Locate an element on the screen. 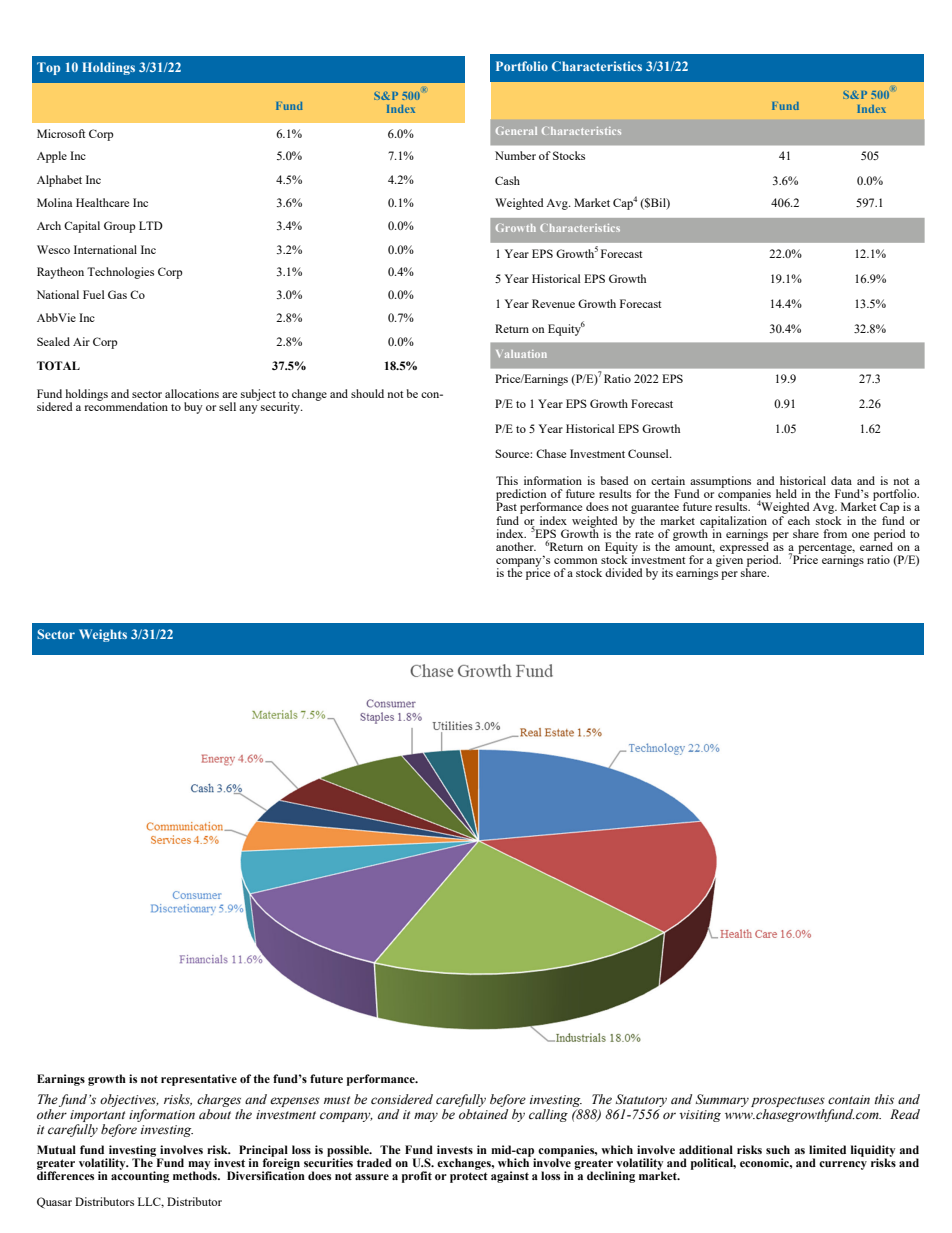 Image resolution: width=952 pixels, height=1233 pixels. Valuation is located at coordinates (521, 354).
